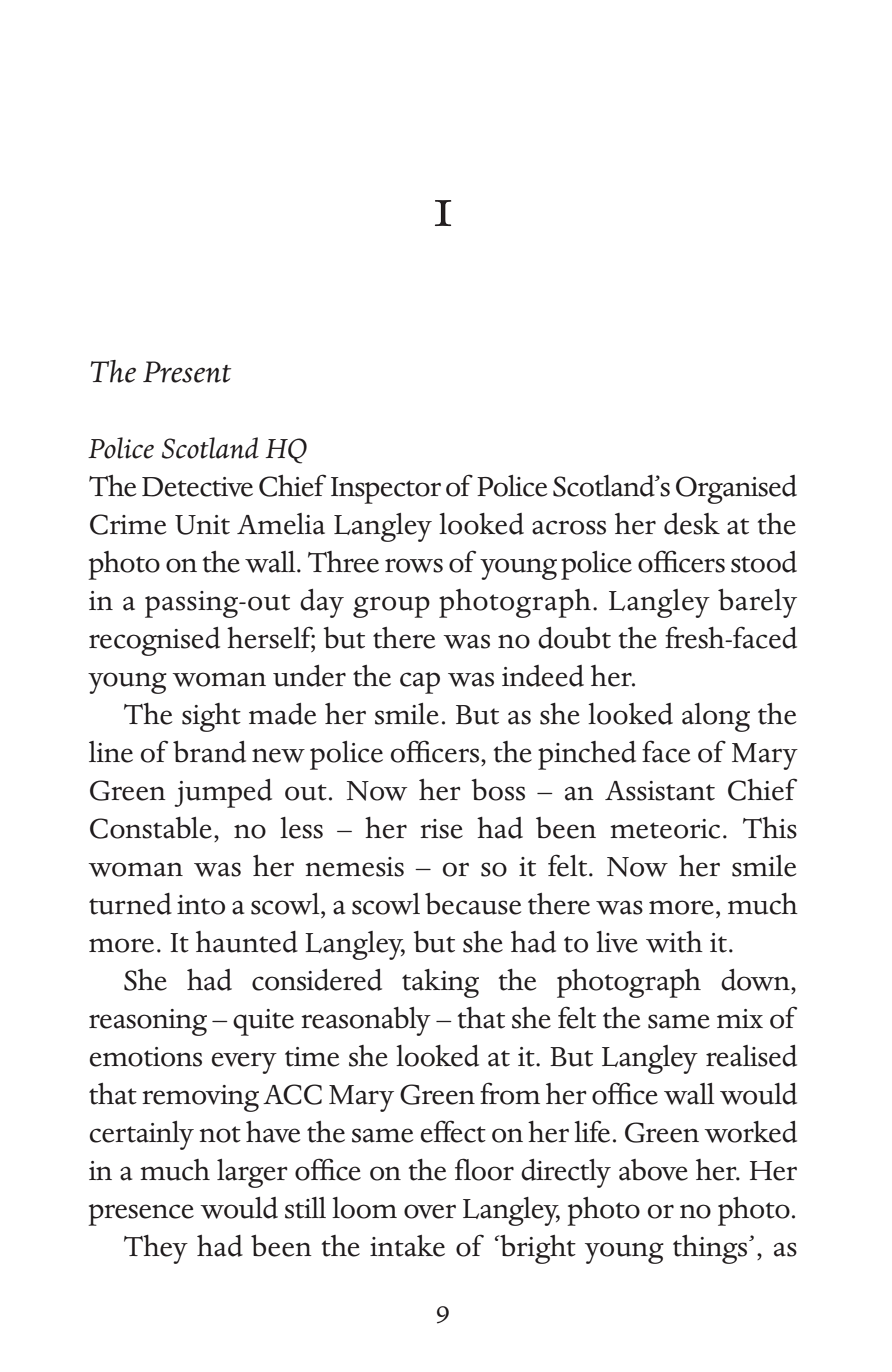 The width and height of the screenshot is (892, 1372). Describe the element at coordinates (187, 372) in the screenshot. I see `Present` at that location.
